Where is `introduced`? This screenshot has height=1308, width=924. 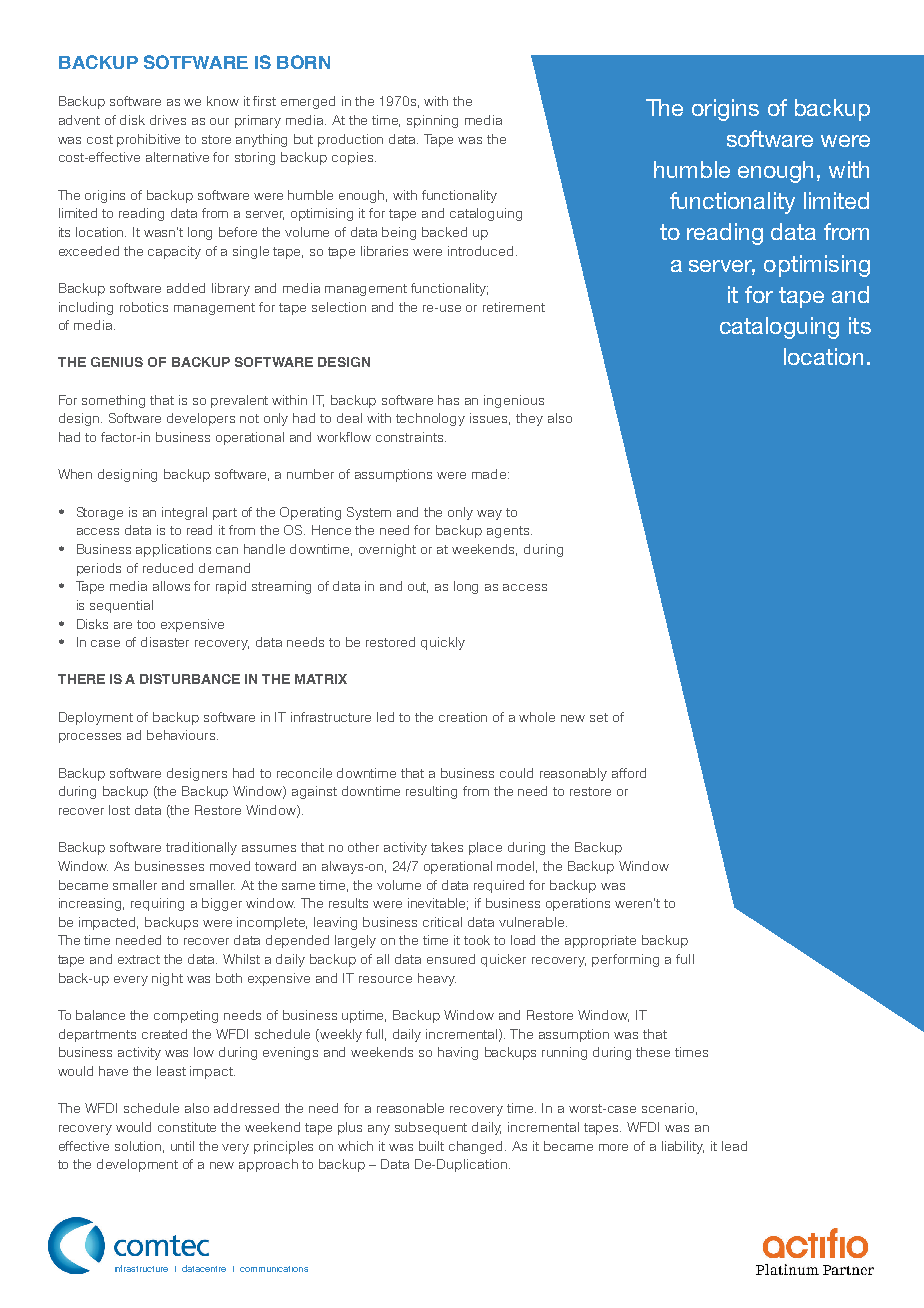
introduced is located at coordinates (480, 251).
